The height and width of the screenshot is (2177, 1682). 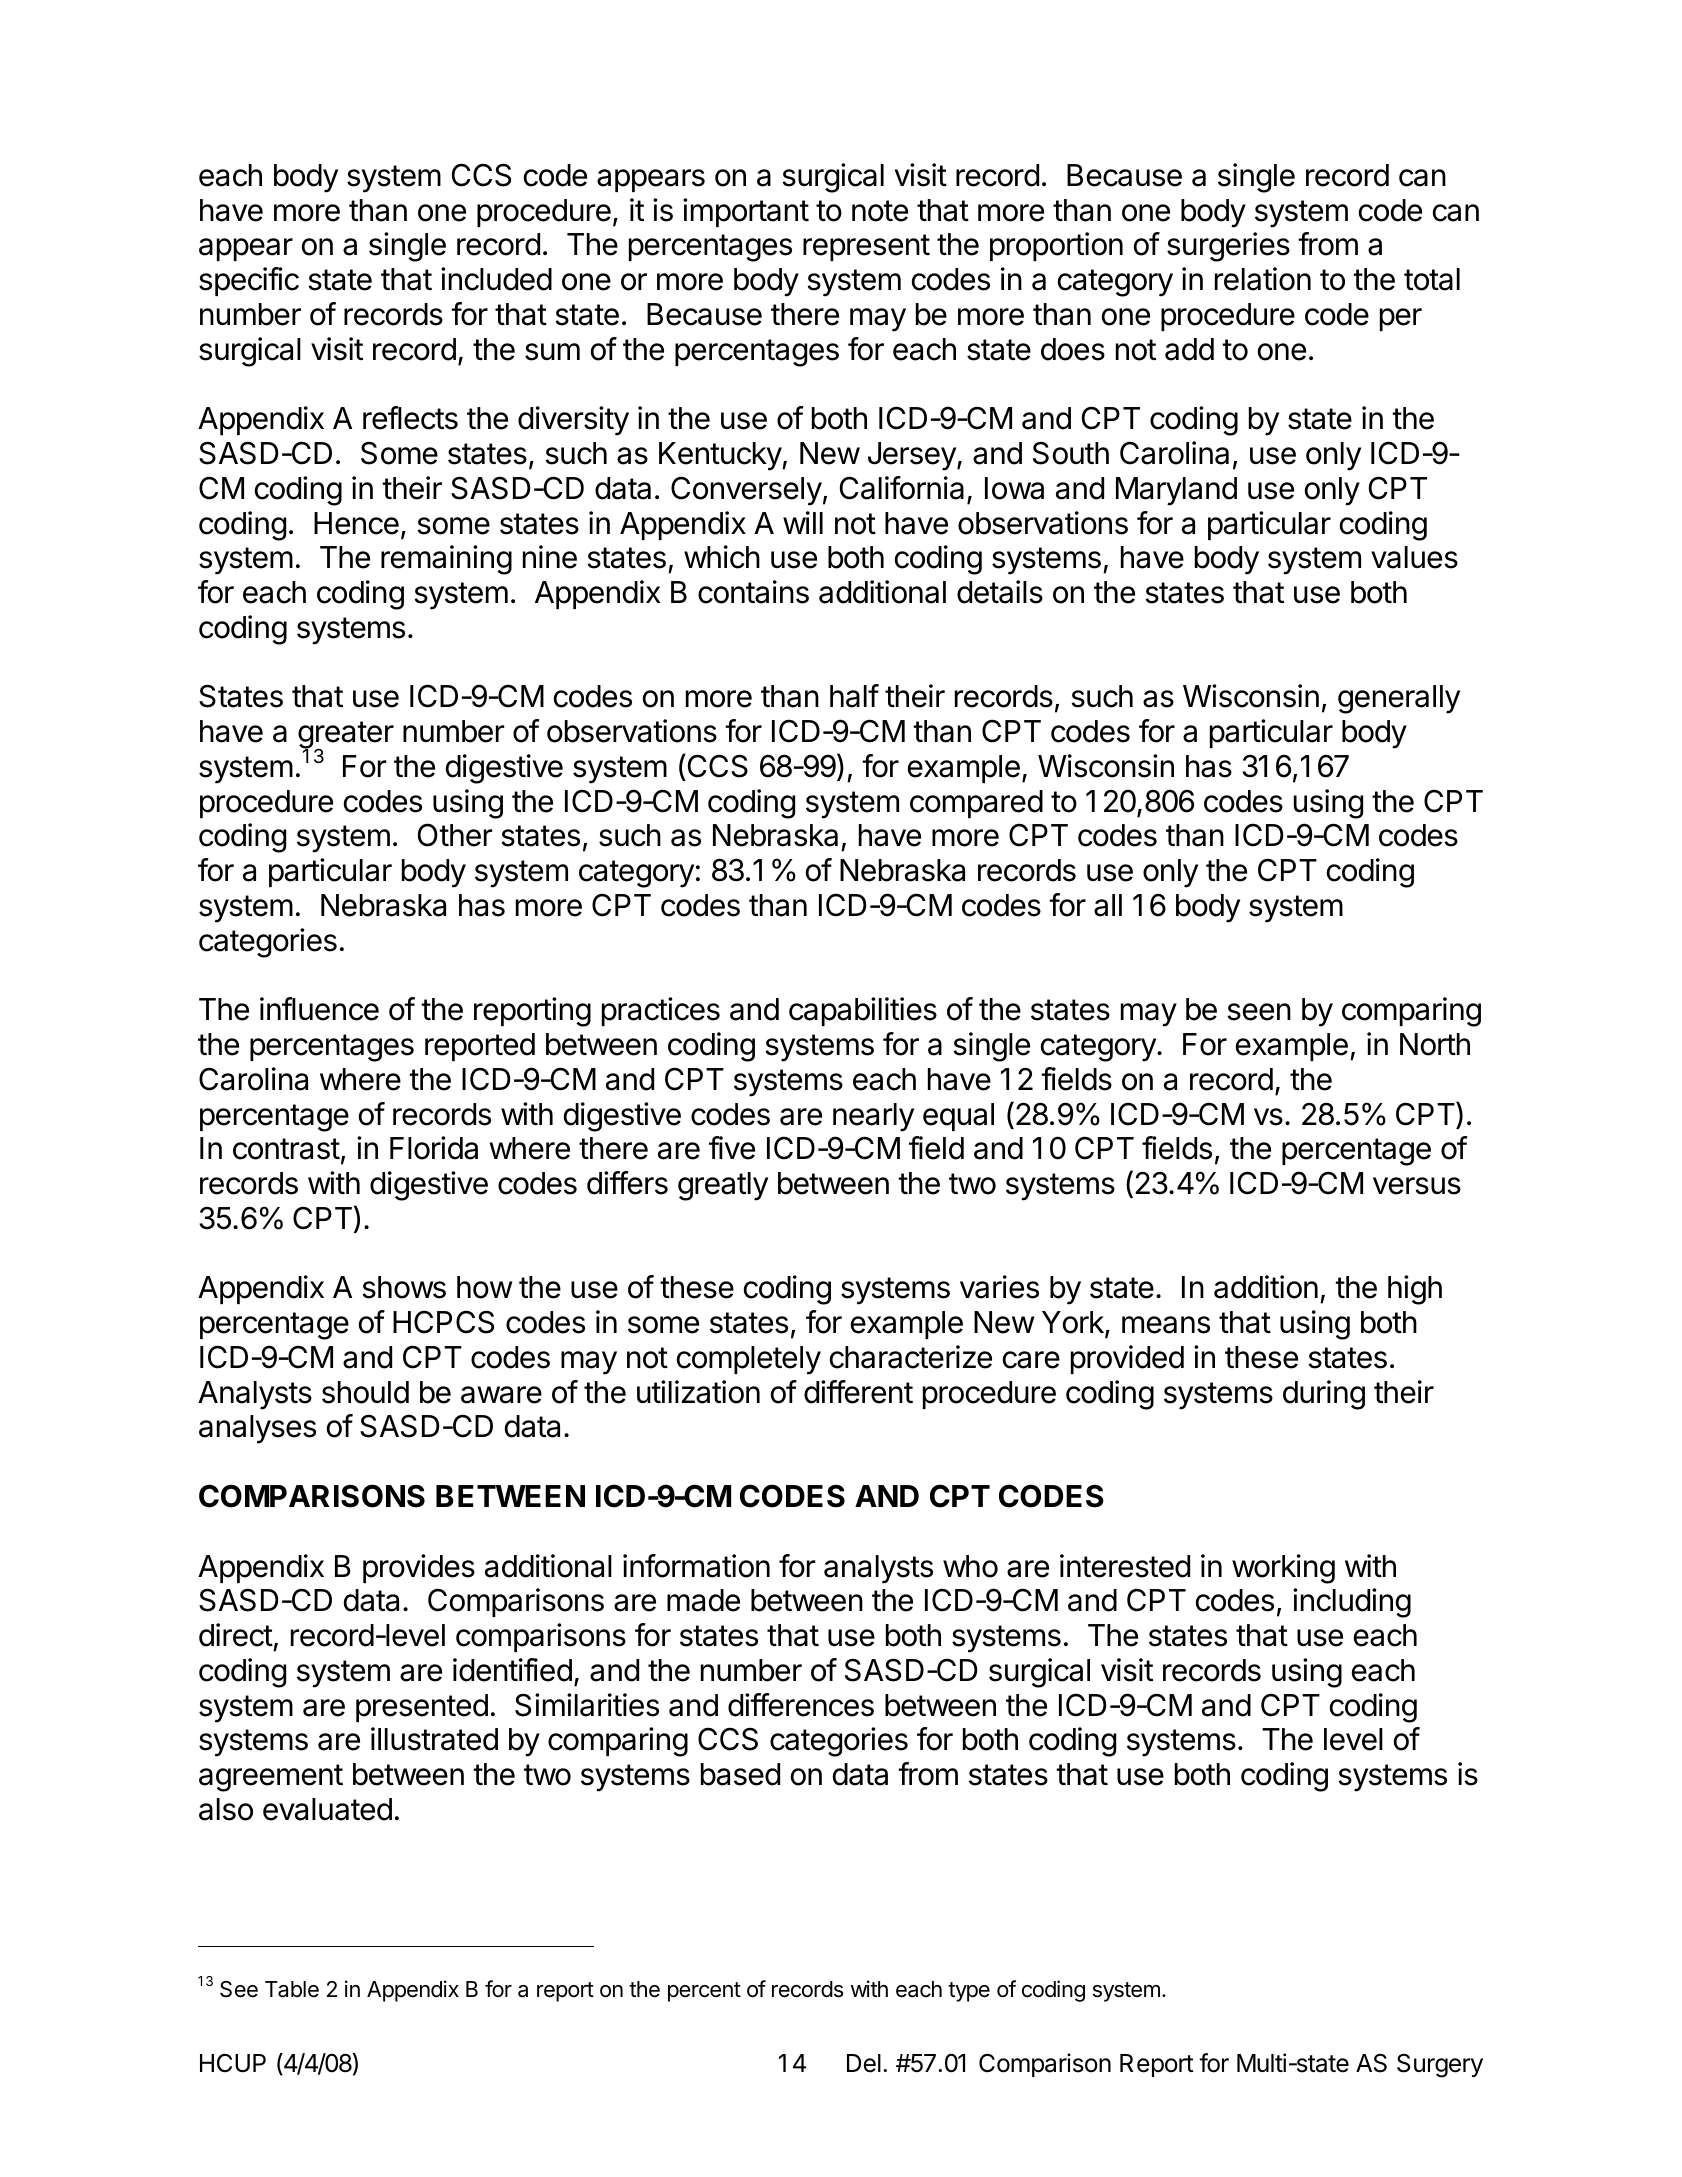 What do you see at coordinates (292, 1989) in the screenshot?
I see `Table` at bounding box center [292, 1989].
